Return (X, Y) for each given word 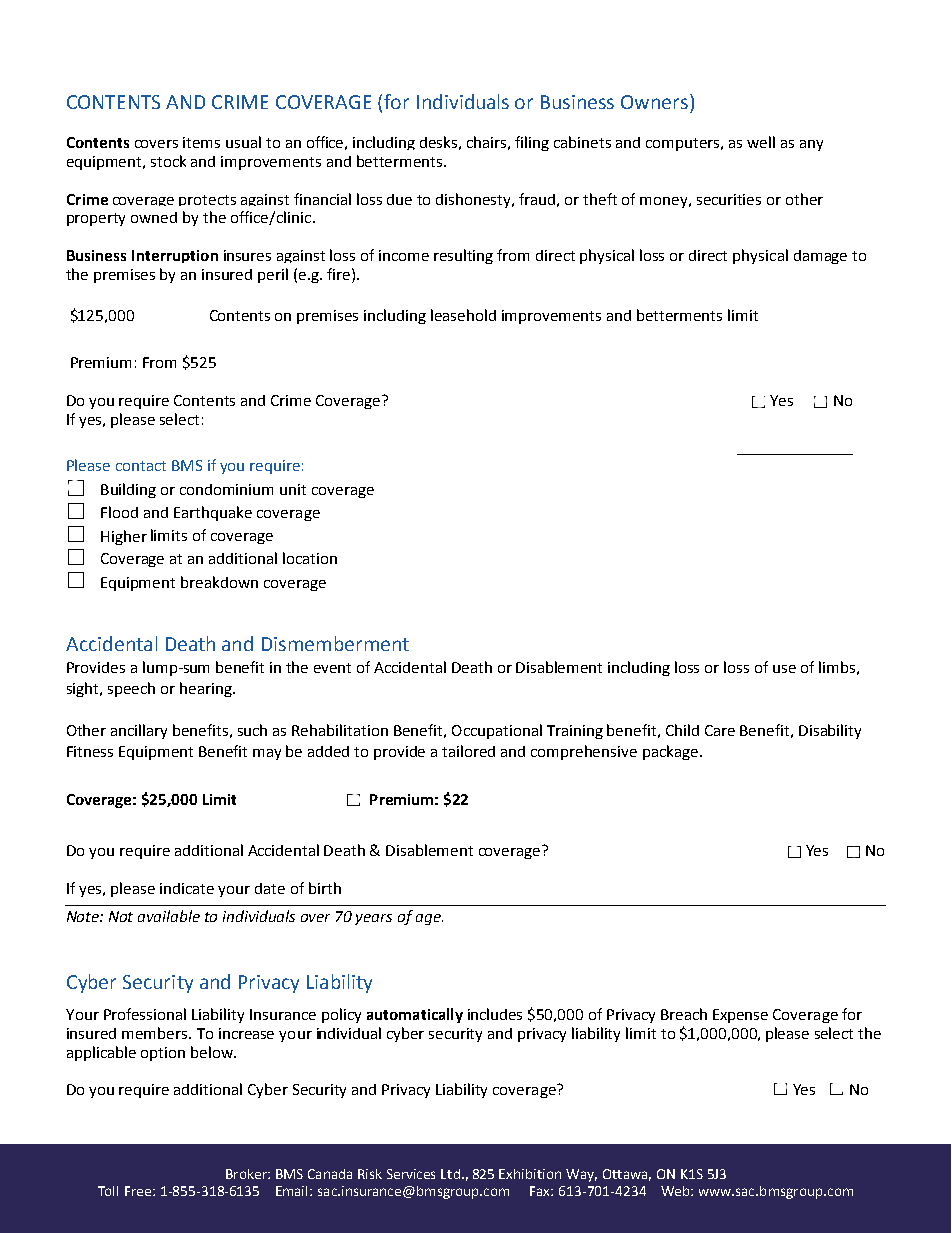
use (784, 669)
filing (532, 143)
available (169, 916)
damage (820, 257)
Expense (740, 1016)
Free (139, 1191)
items (201, 142)
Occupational (497, 731)
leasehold (463, 315)
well (761, 142)
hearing (207, 689)
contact (141, 466)
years (373, 919)
